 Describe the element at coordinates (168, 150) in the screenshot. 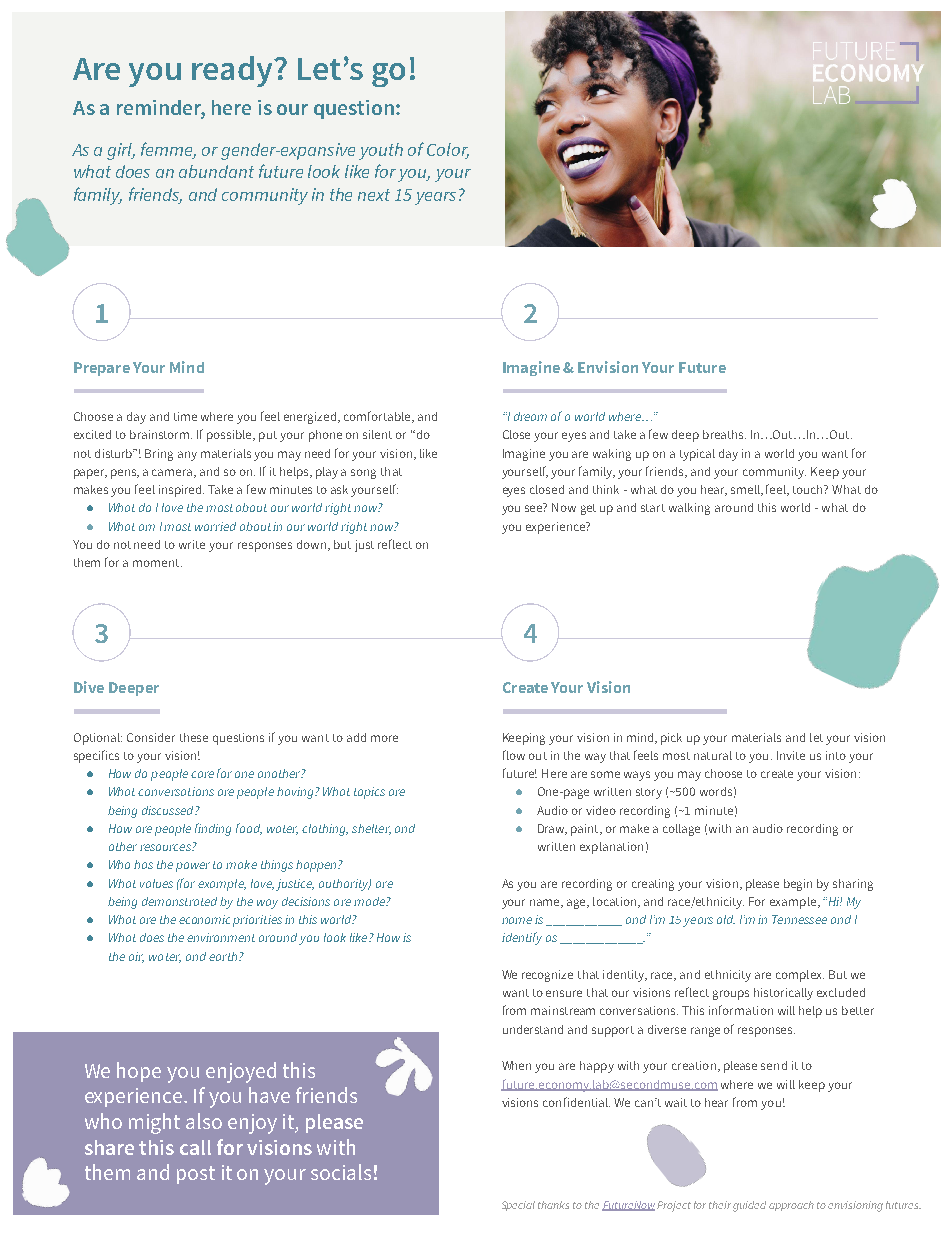

I see `femme` at that location.
